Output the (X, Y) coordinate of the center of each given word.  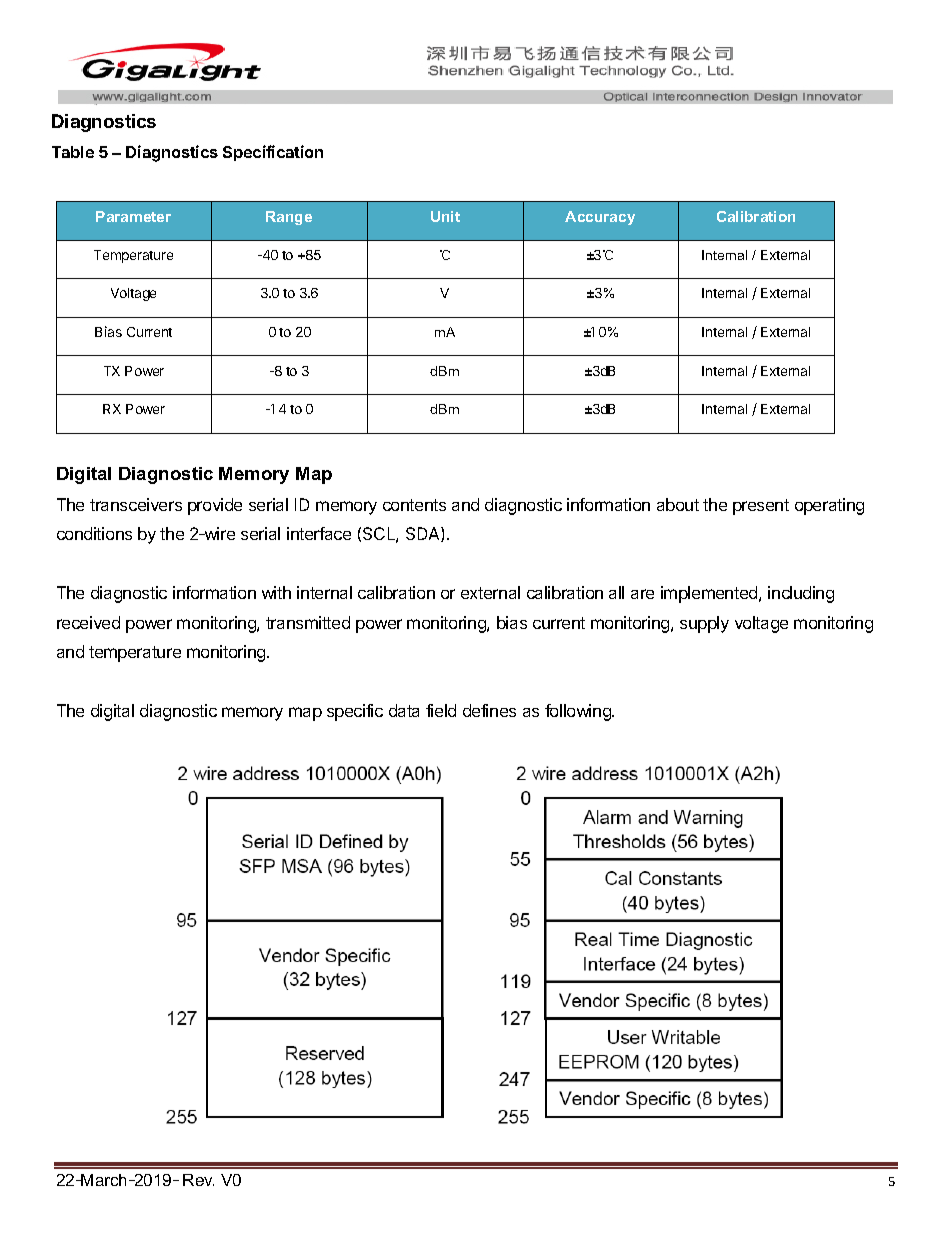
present (761, 507)
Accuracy (600, 218)
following (579, 712)
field (441, 710)
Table (73, 152)
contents (414, 505)
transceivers (136, 504)
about (678, 504)
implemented (710, 594)
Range (289, 218)
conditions (94, 533)
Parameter (133, 216)
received (88, 622)
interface (319, 533)
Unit (445, 216)
